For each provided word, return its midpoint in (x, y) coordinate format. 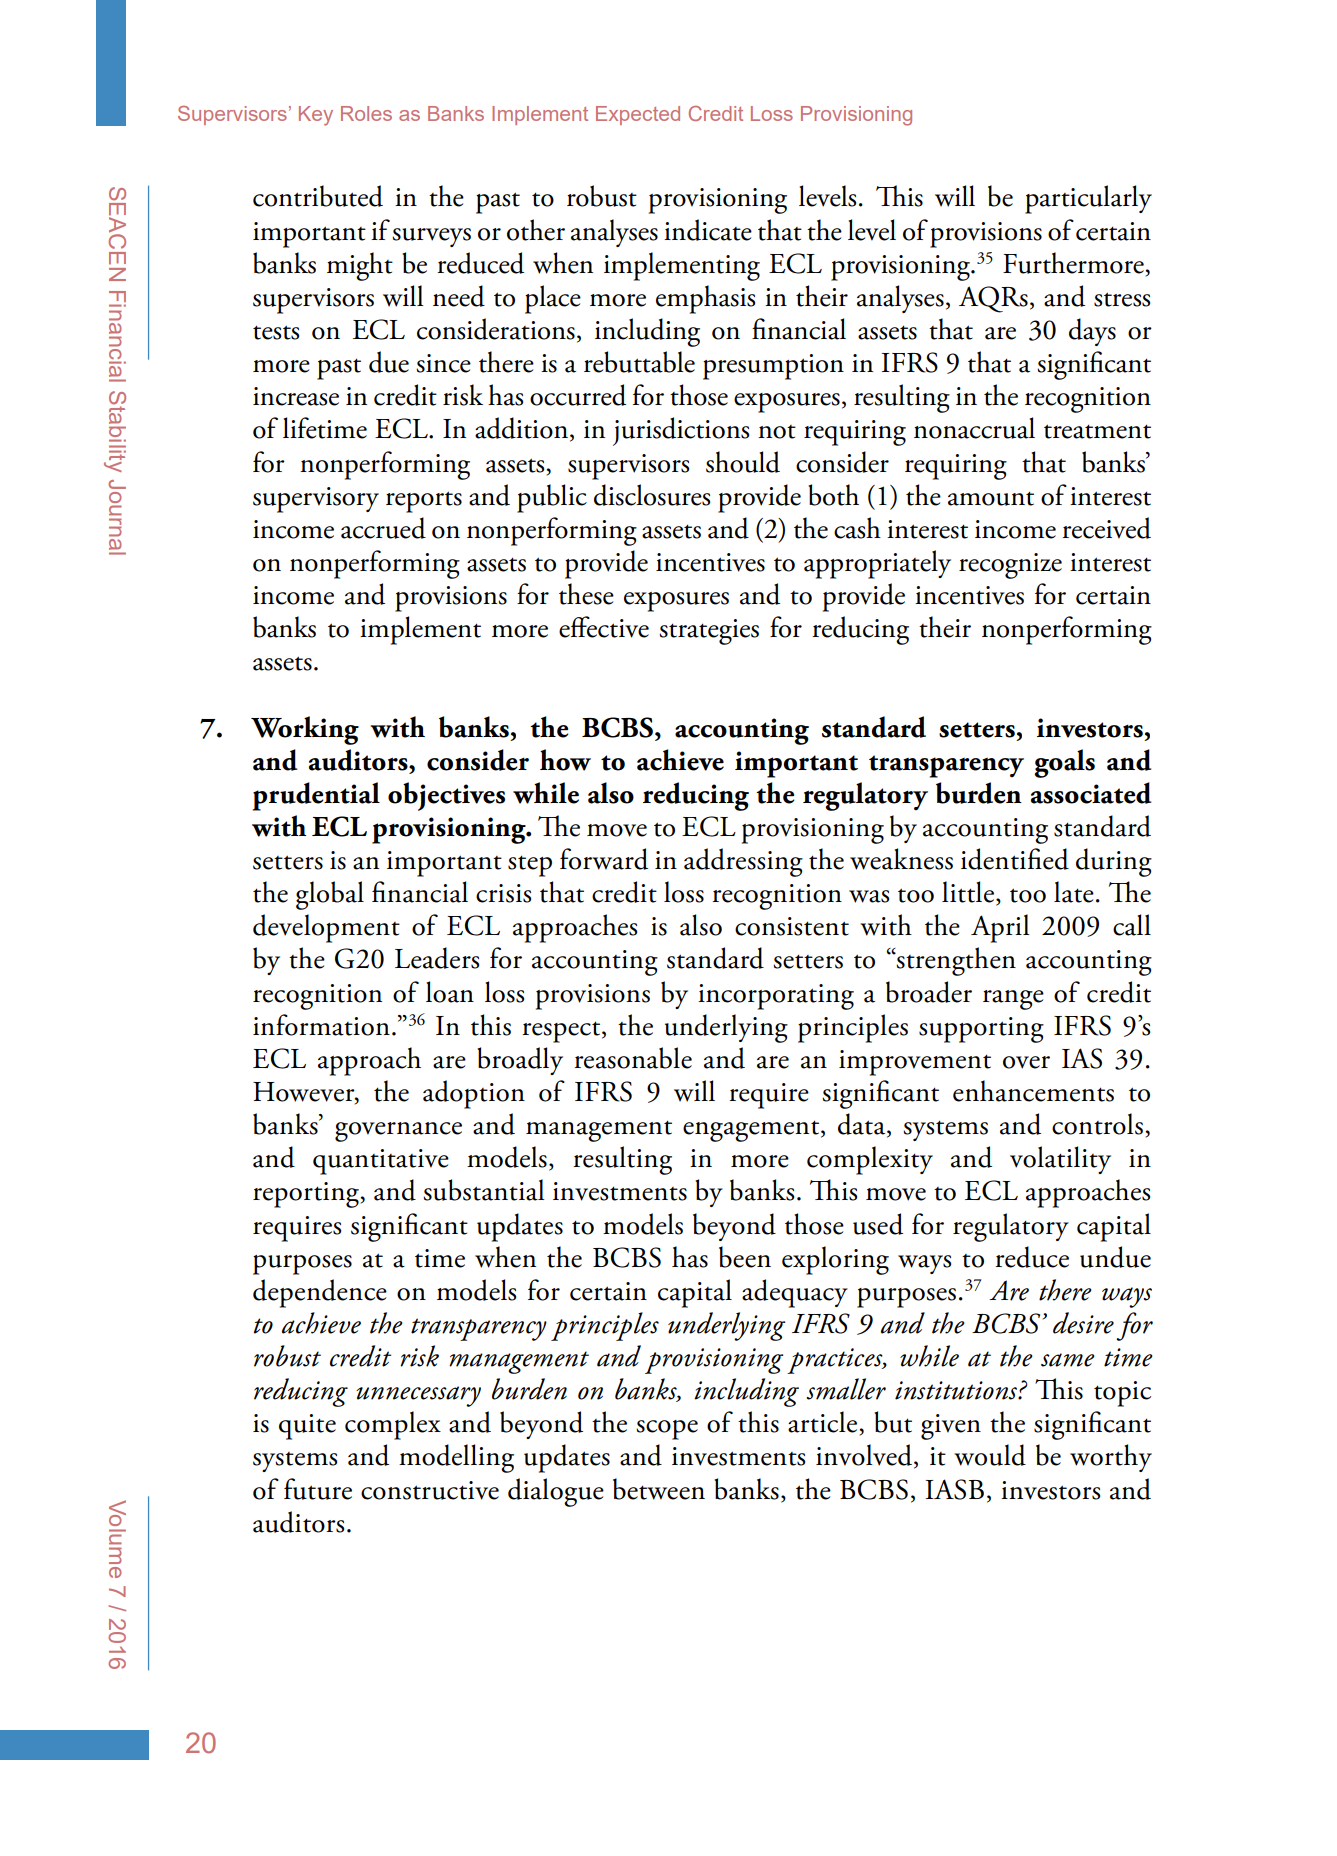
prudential (316, 796)
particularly (1088, 199)
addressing (743, 862)
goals (1065, 763)
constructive (430, 1490)
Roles (366, 113)
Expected (638, 115)
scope (667, 1430)
